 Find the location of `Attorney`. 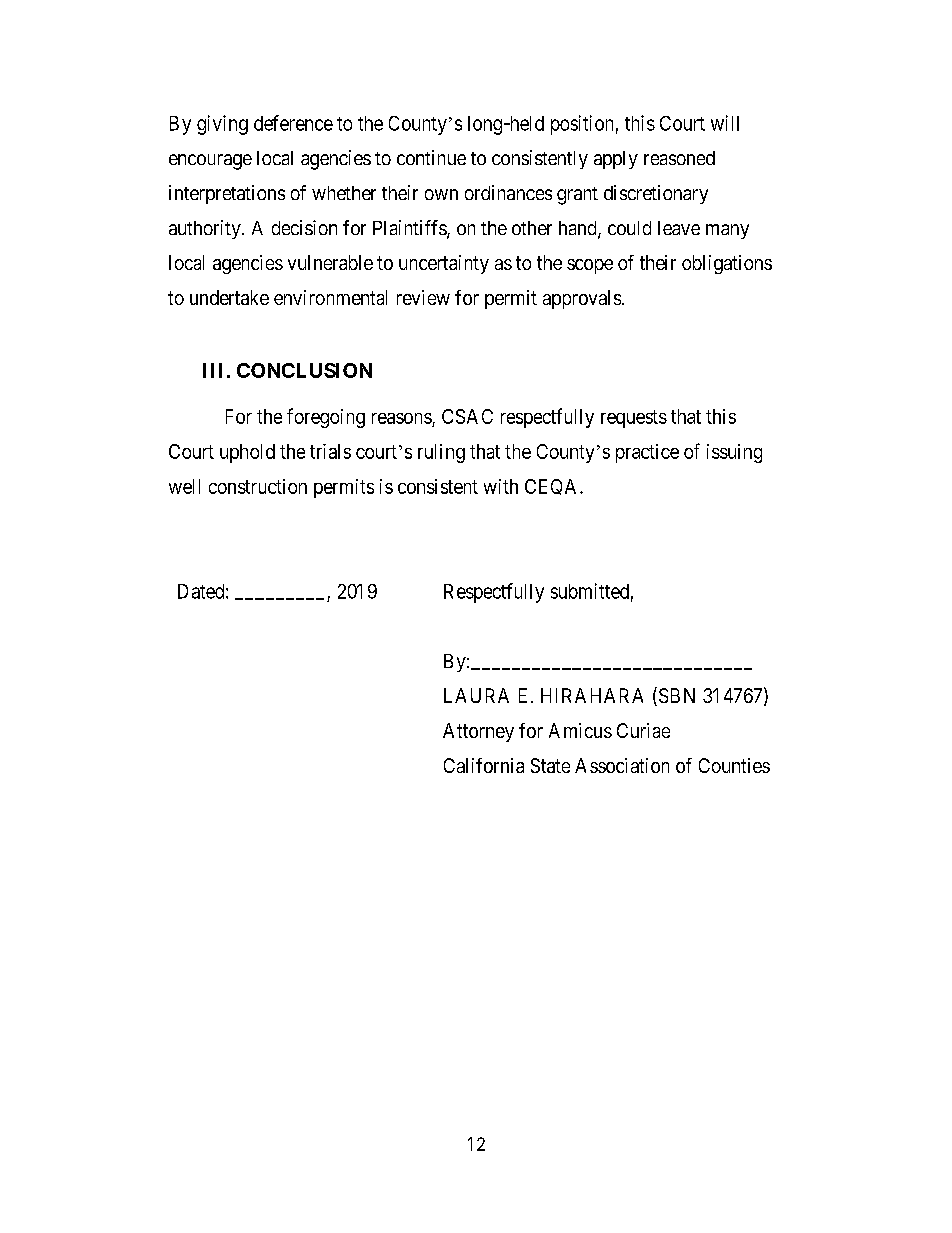

Attorney is located at coordinates (478, 732).
